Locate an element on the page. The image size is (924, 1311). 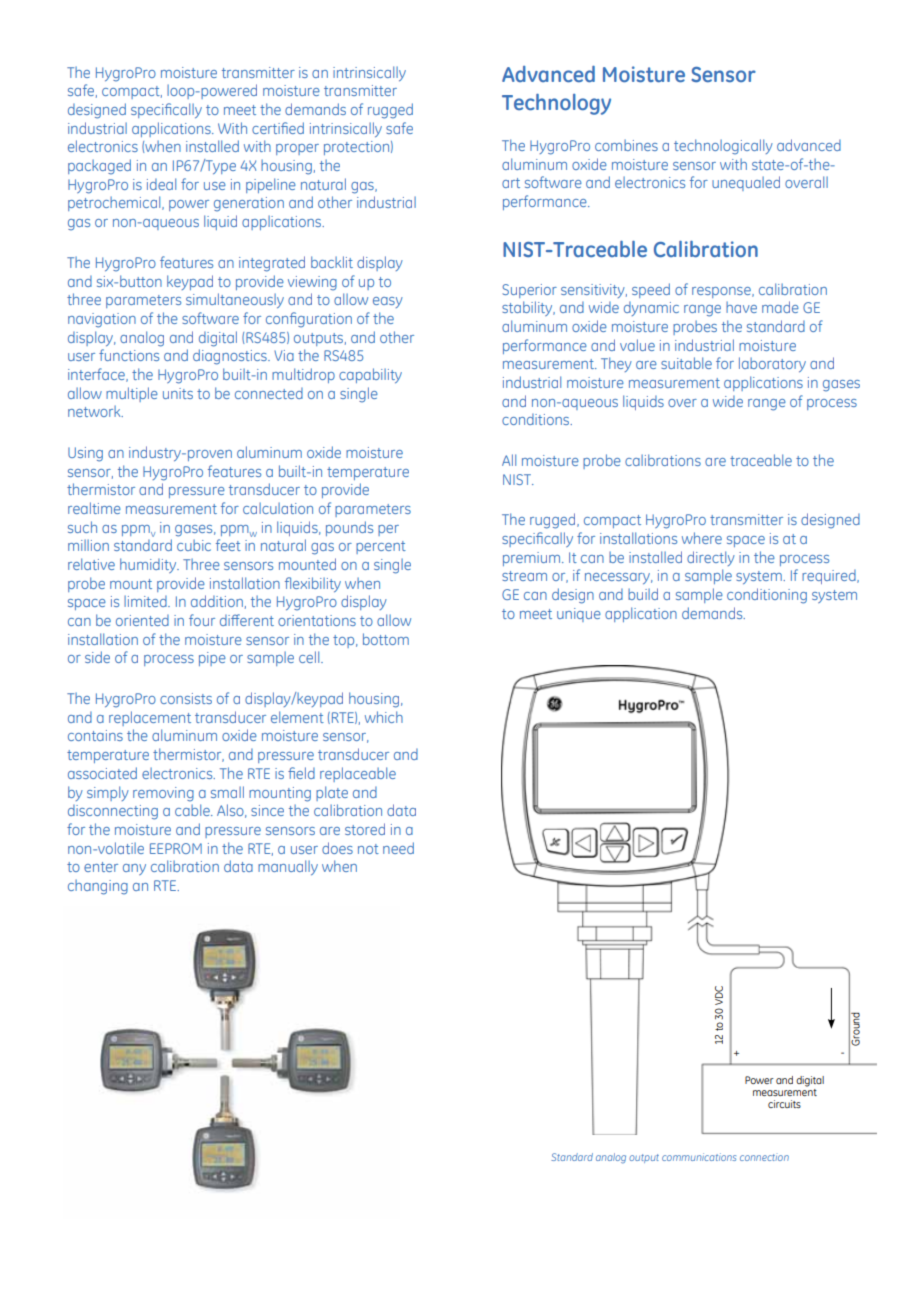
realtime is located at coordinates (94, 508).
